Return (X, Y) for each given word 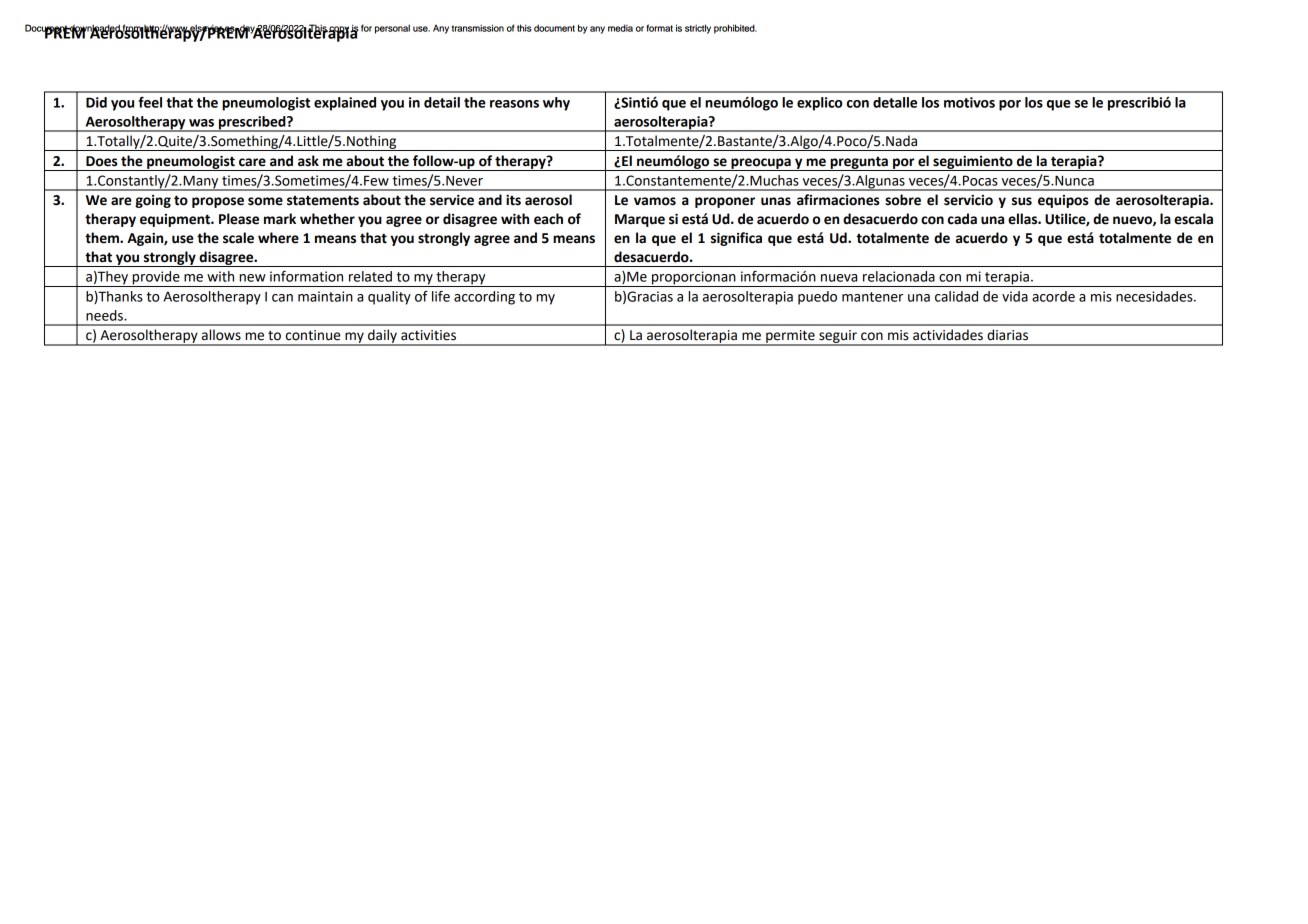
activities (428, 335)
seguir (838, 337)
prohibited (735, 29)
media (620, 28)
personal (392, 29)
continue (313, 335)
